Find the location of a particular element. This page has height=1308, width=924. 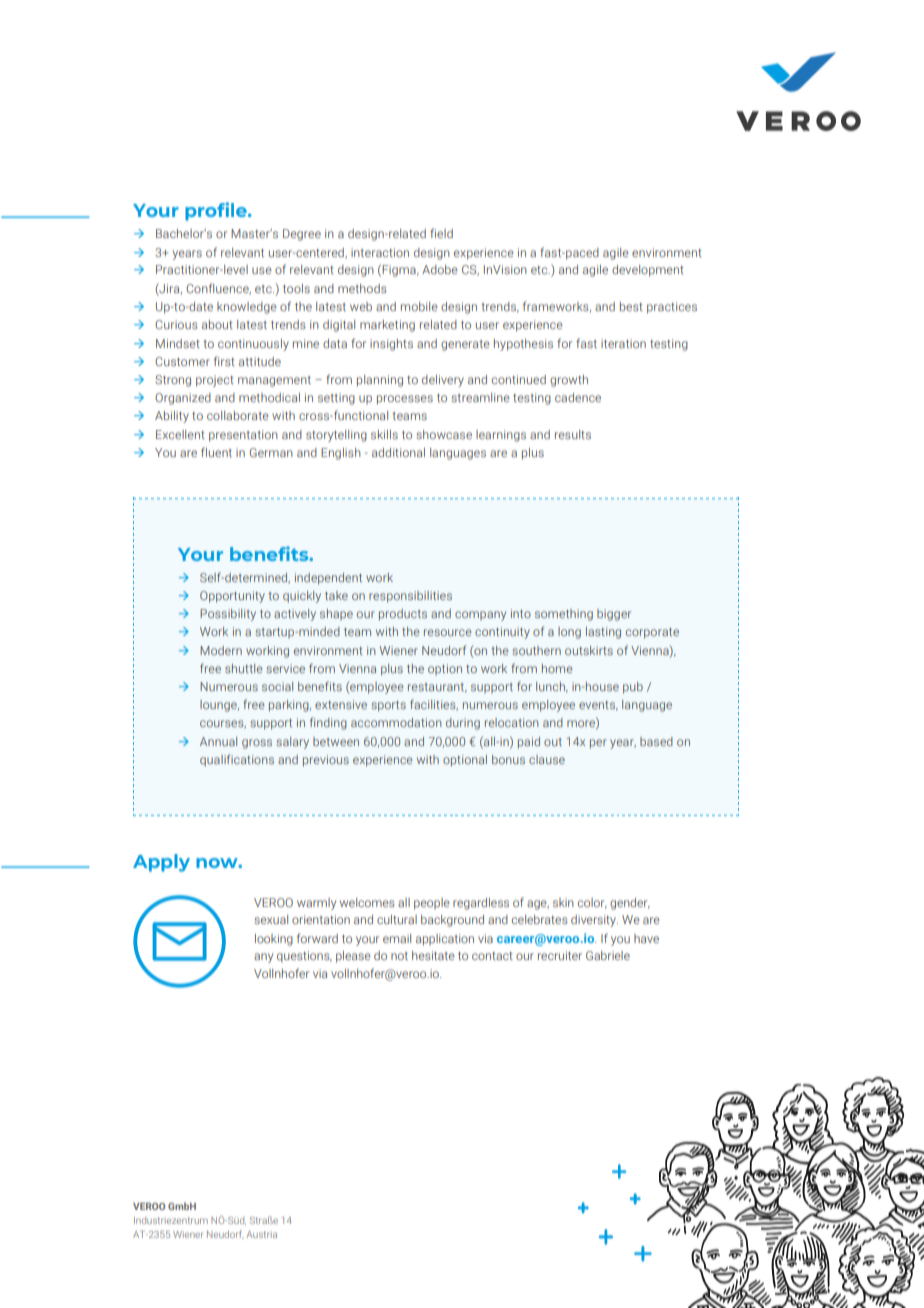

lounge is located at coordinates (219, 706).
